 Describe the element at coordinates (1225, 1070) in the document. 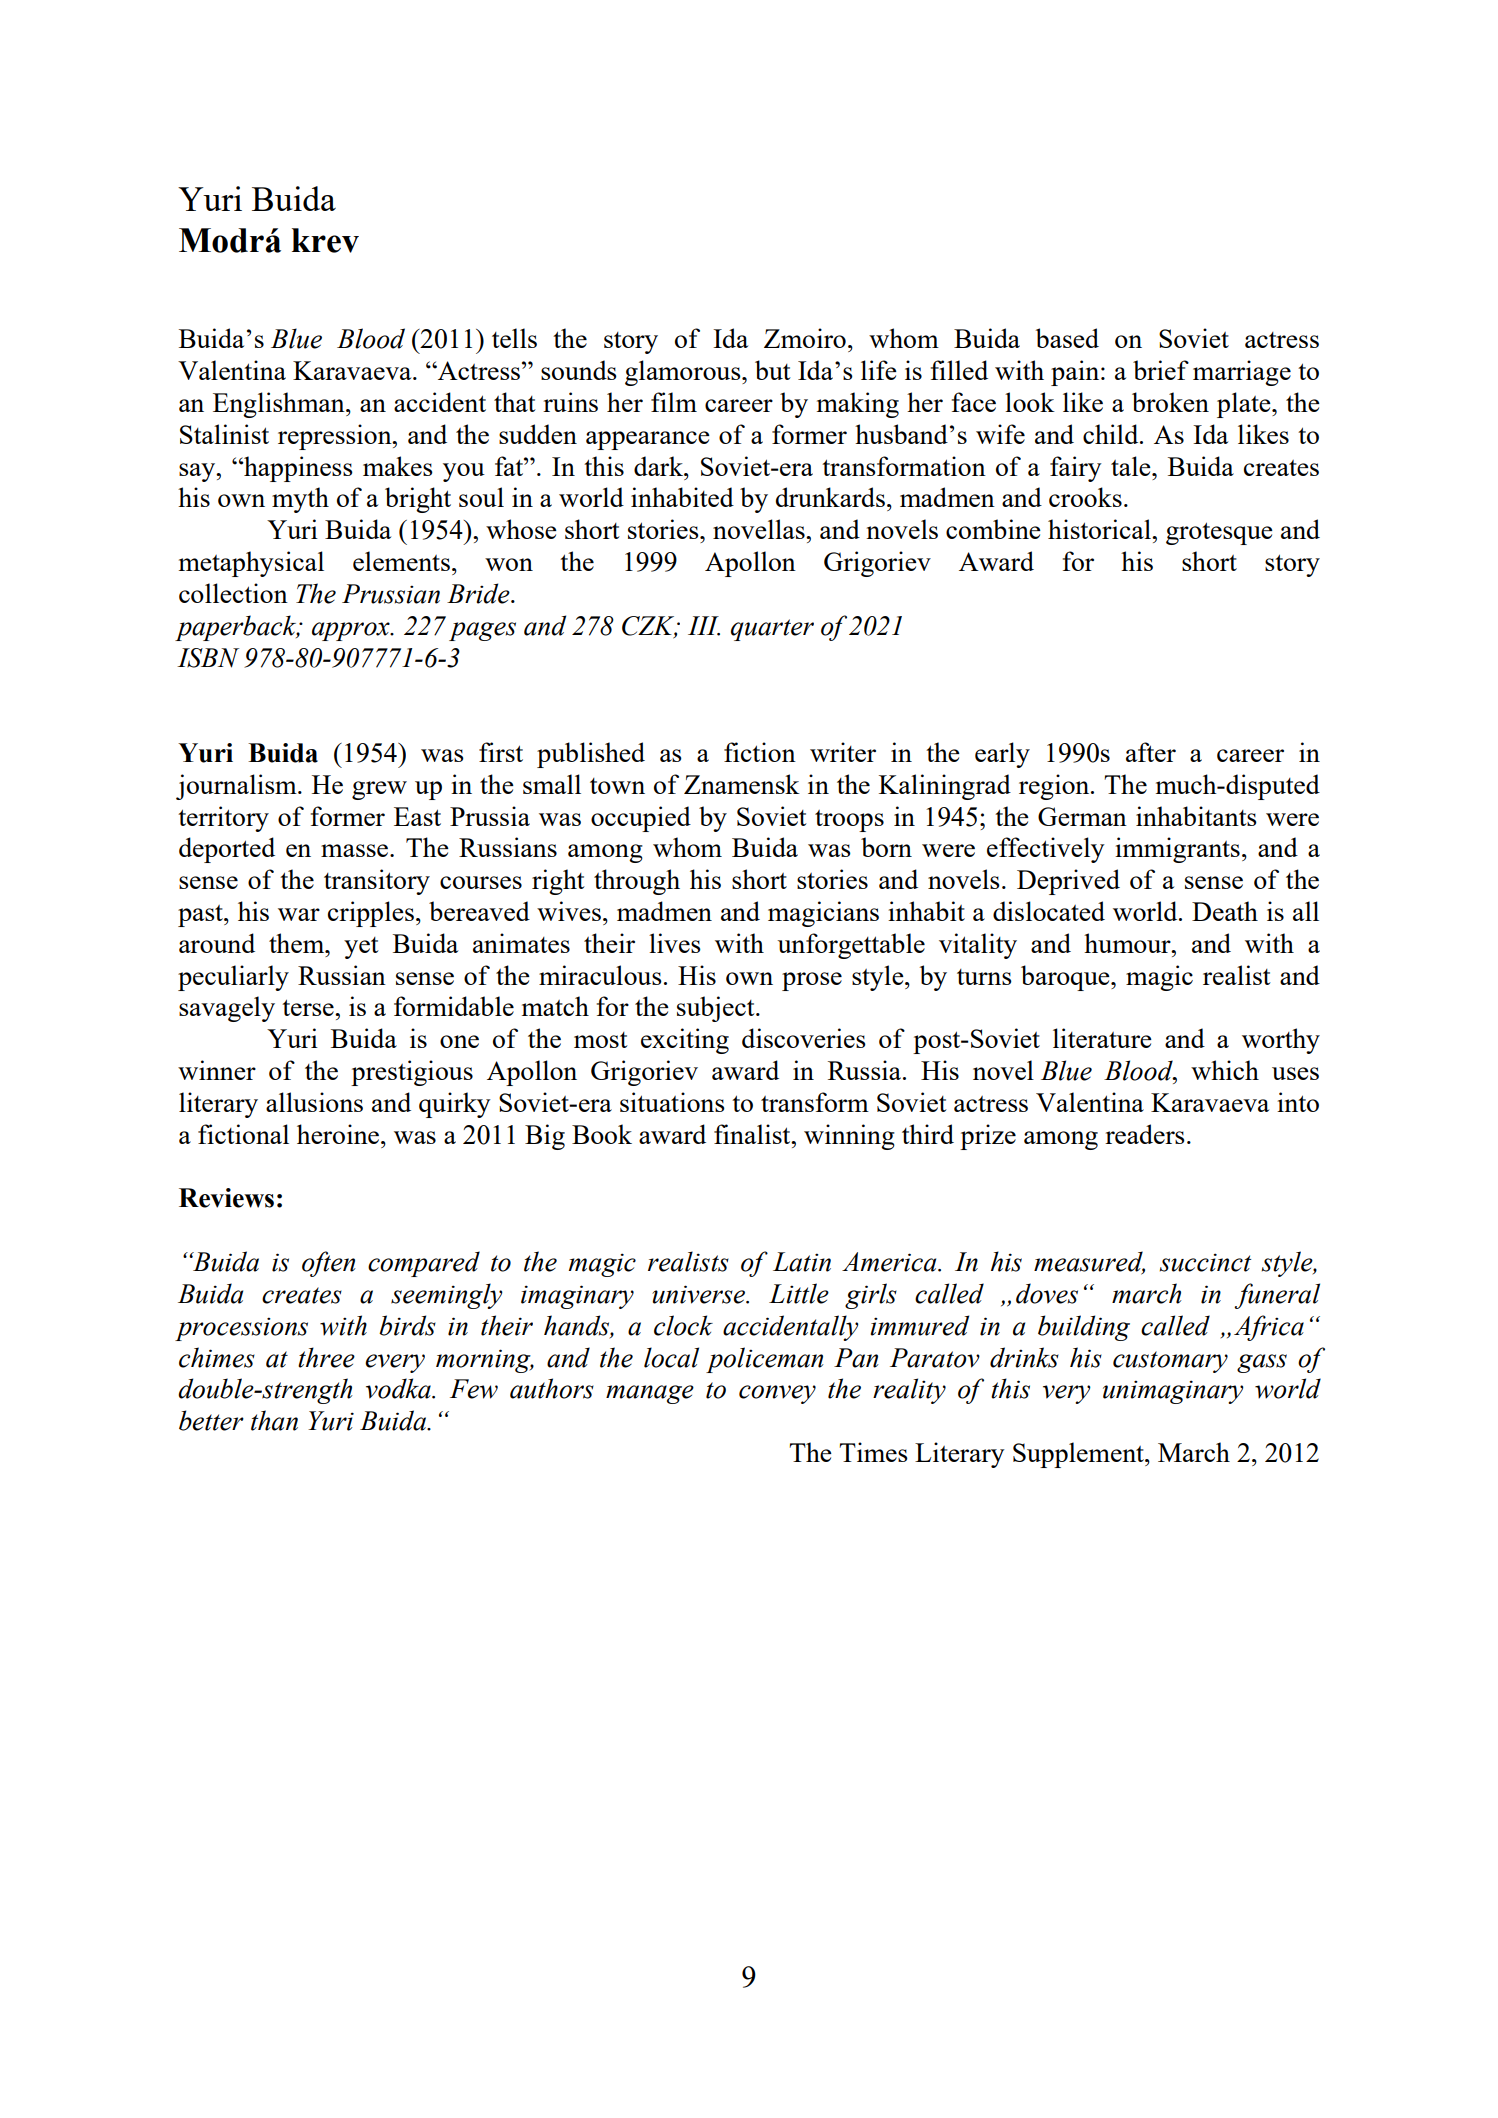

I see `which` at that location.
